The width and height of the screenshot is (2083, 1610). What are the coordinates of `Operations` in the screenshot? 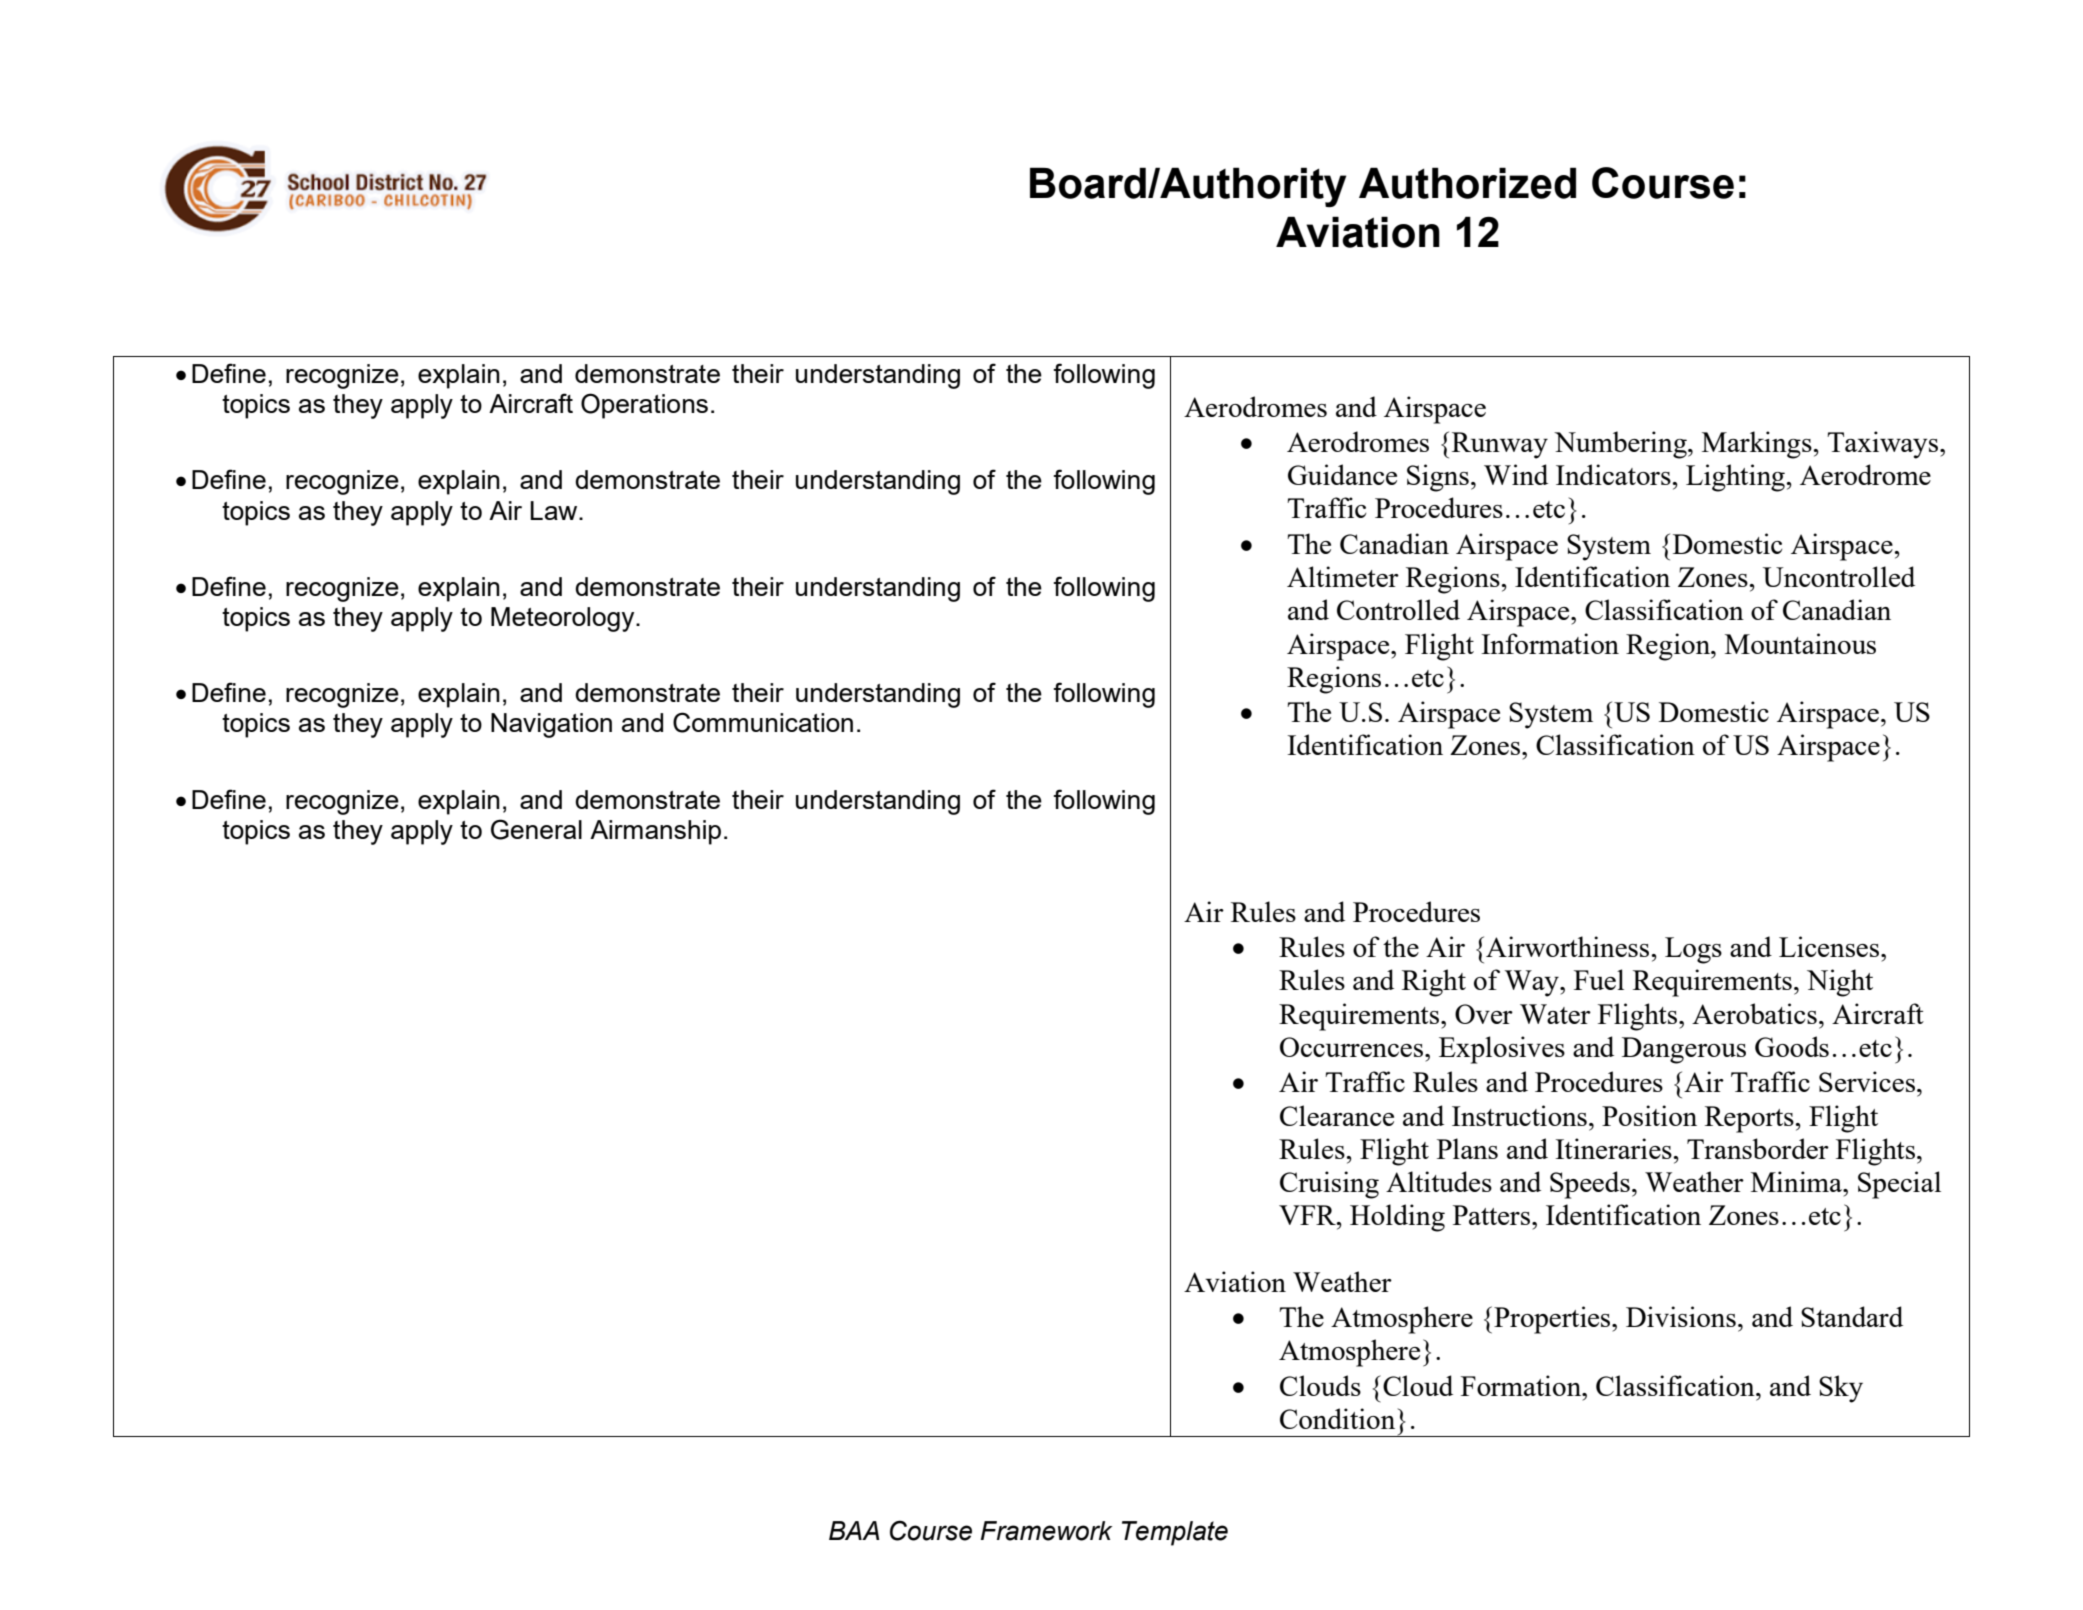 It's located at (644, 406).
